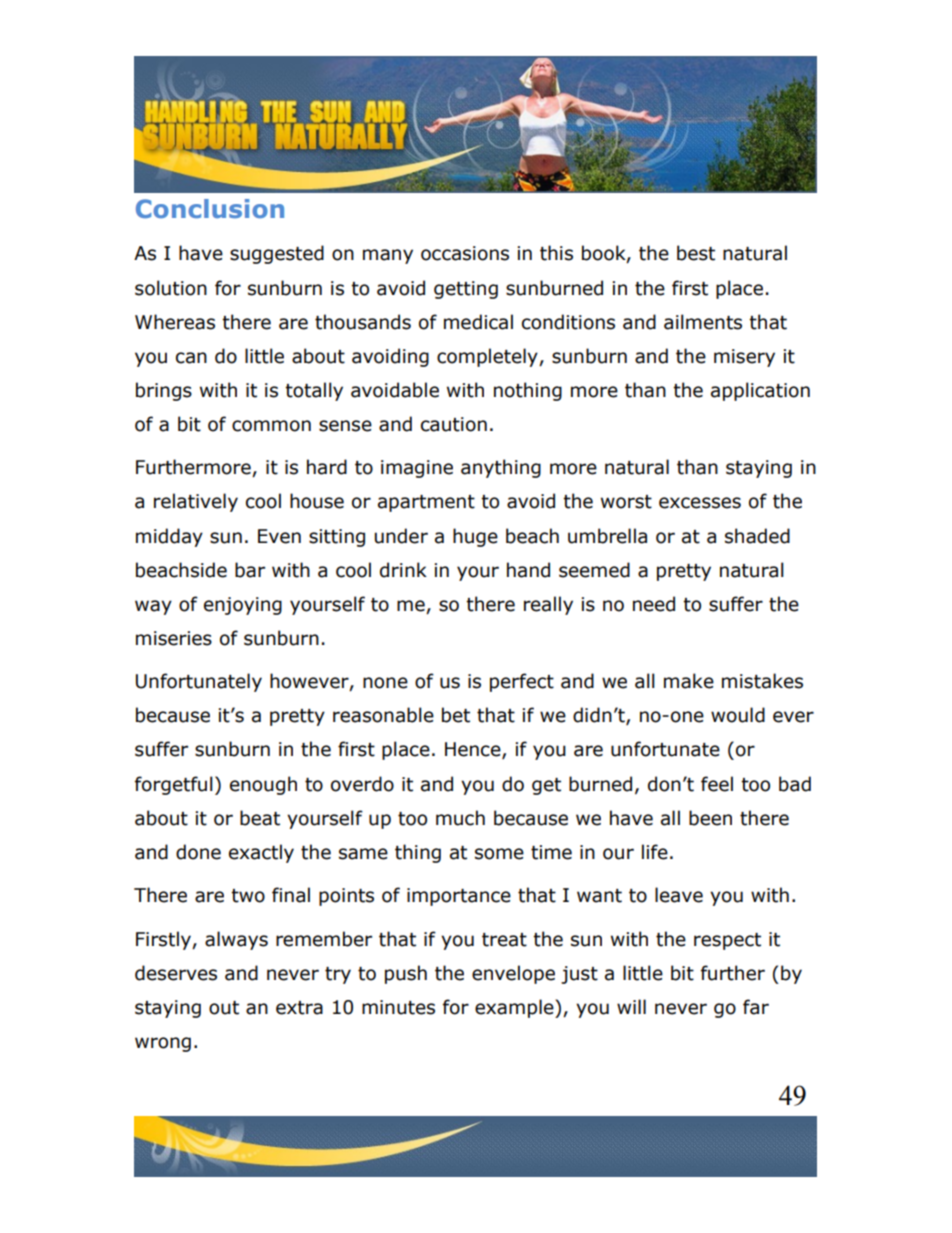 The height and width of the screenshot is (1233, 952). Describe the element at coordinates (756, 1007) in the screenshot. I see `far` at that location.
